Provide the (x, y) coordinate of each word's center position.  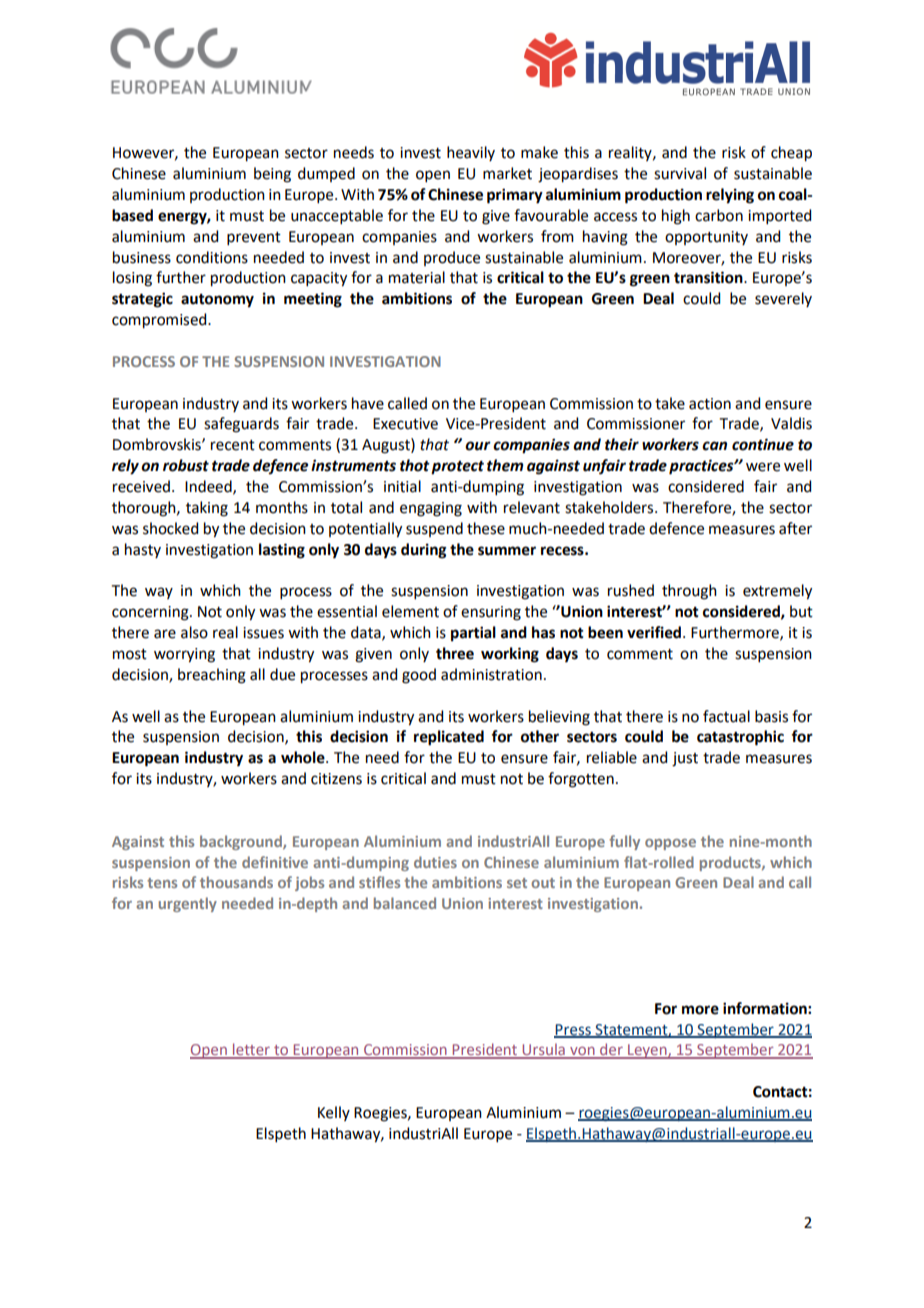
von (582, 1052)
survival (680, 173)
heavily (471, 153)
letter (251, 1050)
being (272, 175)
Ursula (544, 1050)
